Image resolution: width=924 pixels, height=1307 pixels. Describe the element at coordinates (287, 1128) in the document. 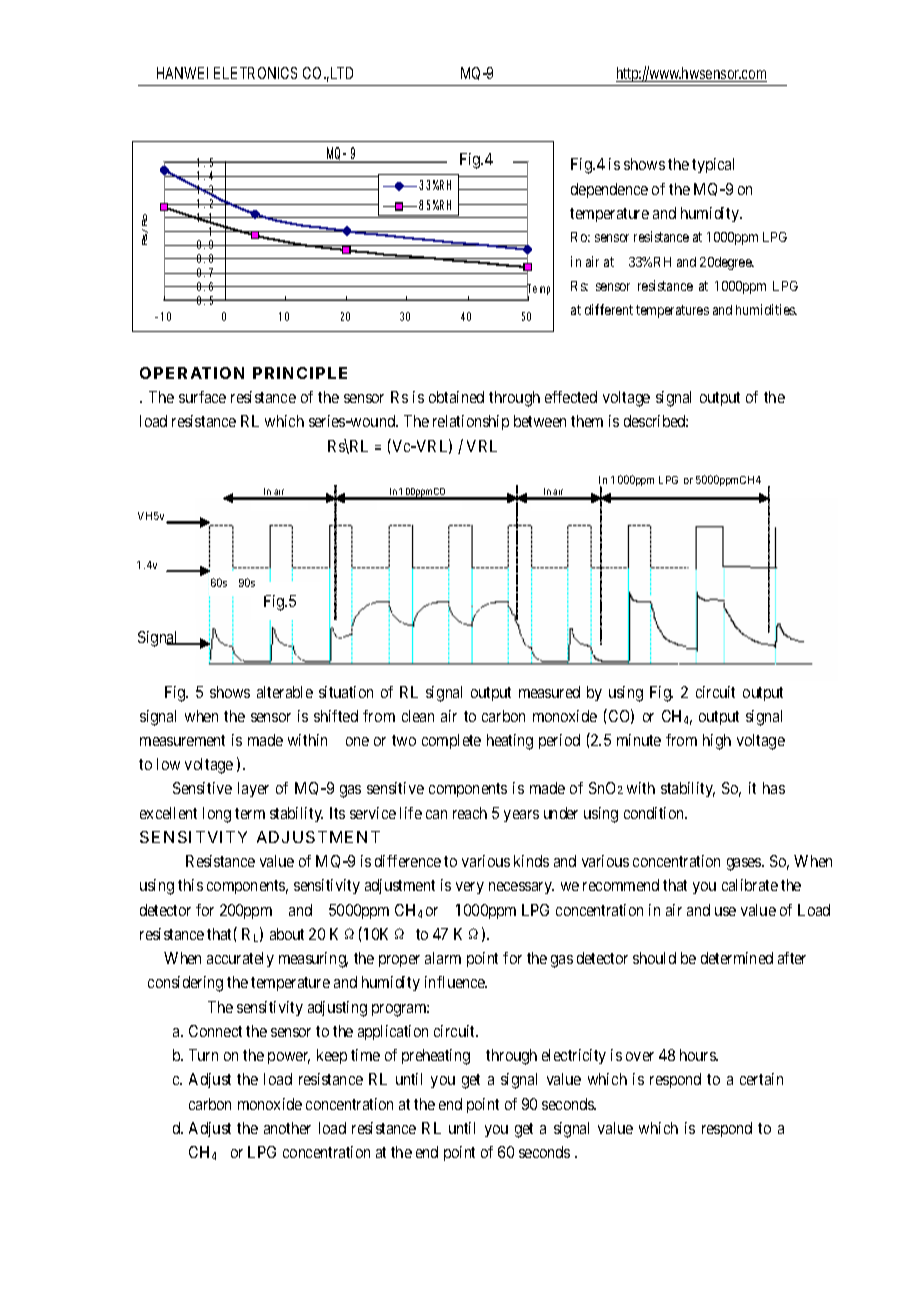

I see `another` at that location.
